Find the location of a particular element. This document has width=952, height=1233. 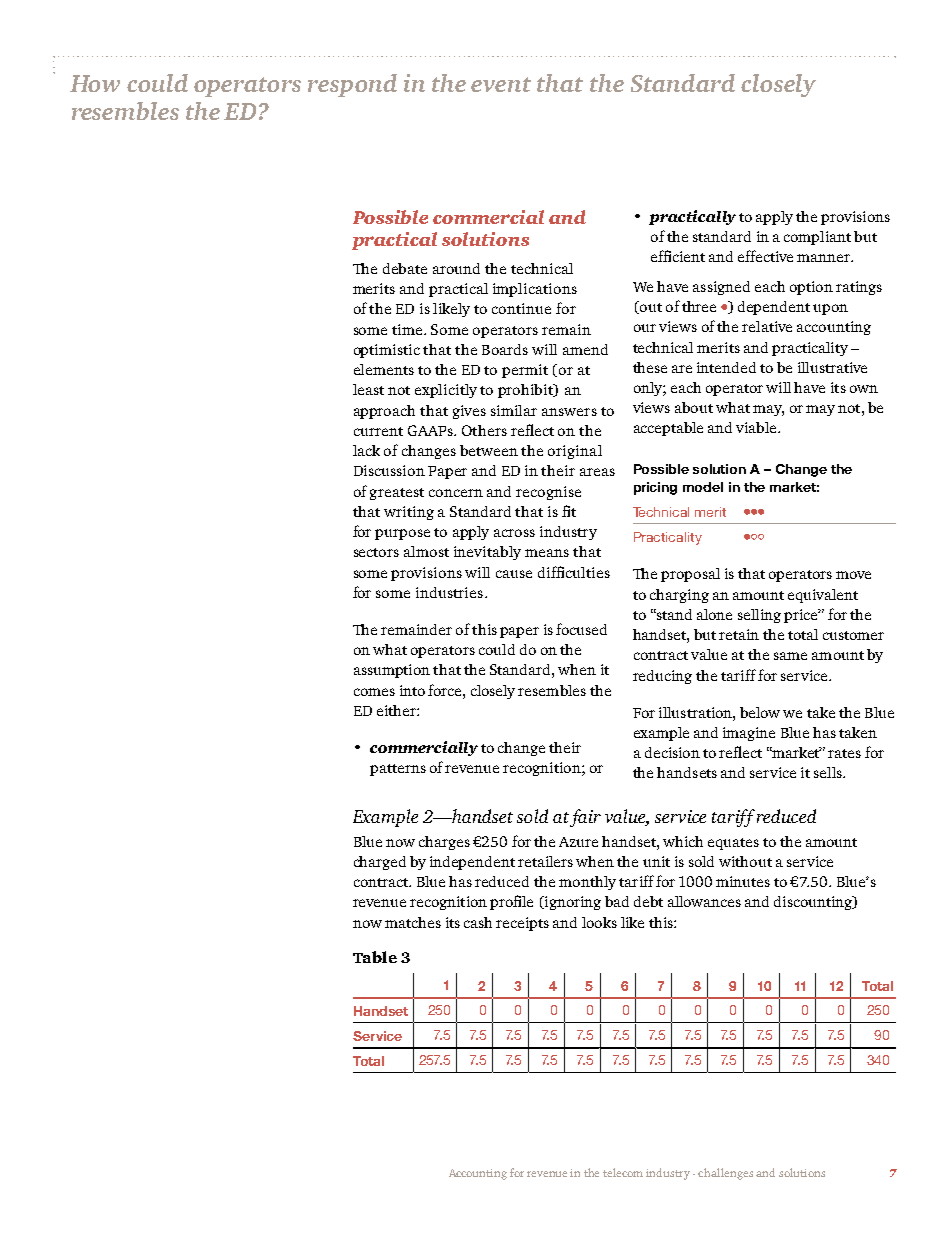

sells is located at coordinates (829, 772).
